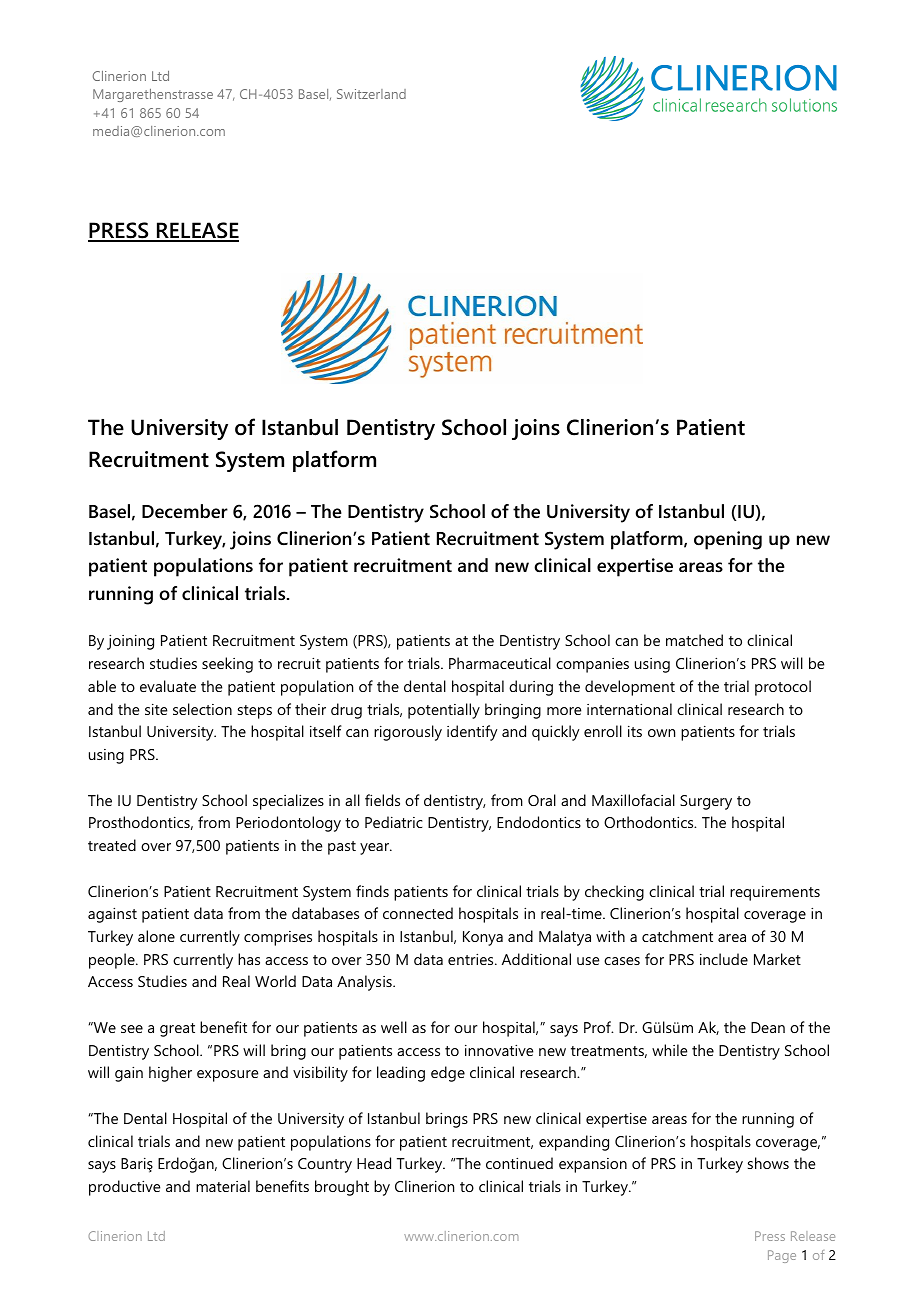  What do you see at coordinates (782, 1256) in the image?
I see `Page` at bounding box center [782, 1256].
